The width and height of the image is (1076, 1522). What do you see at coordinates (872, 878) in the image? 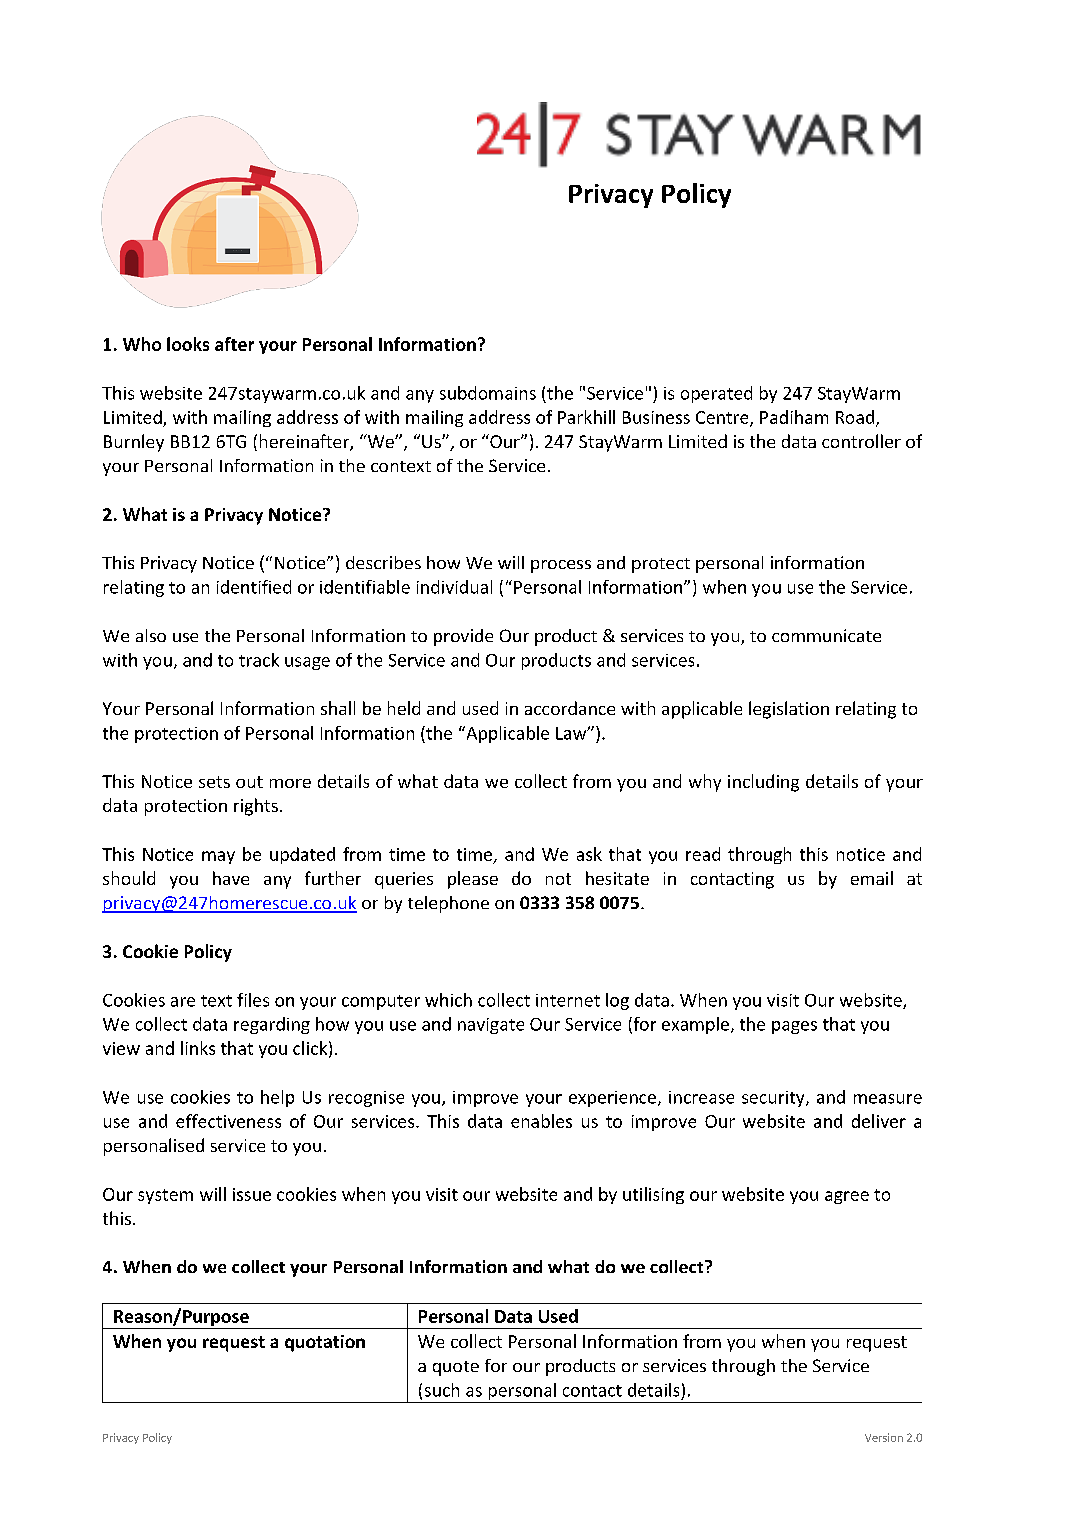
I see `email` at bounding box center [872, 878].
